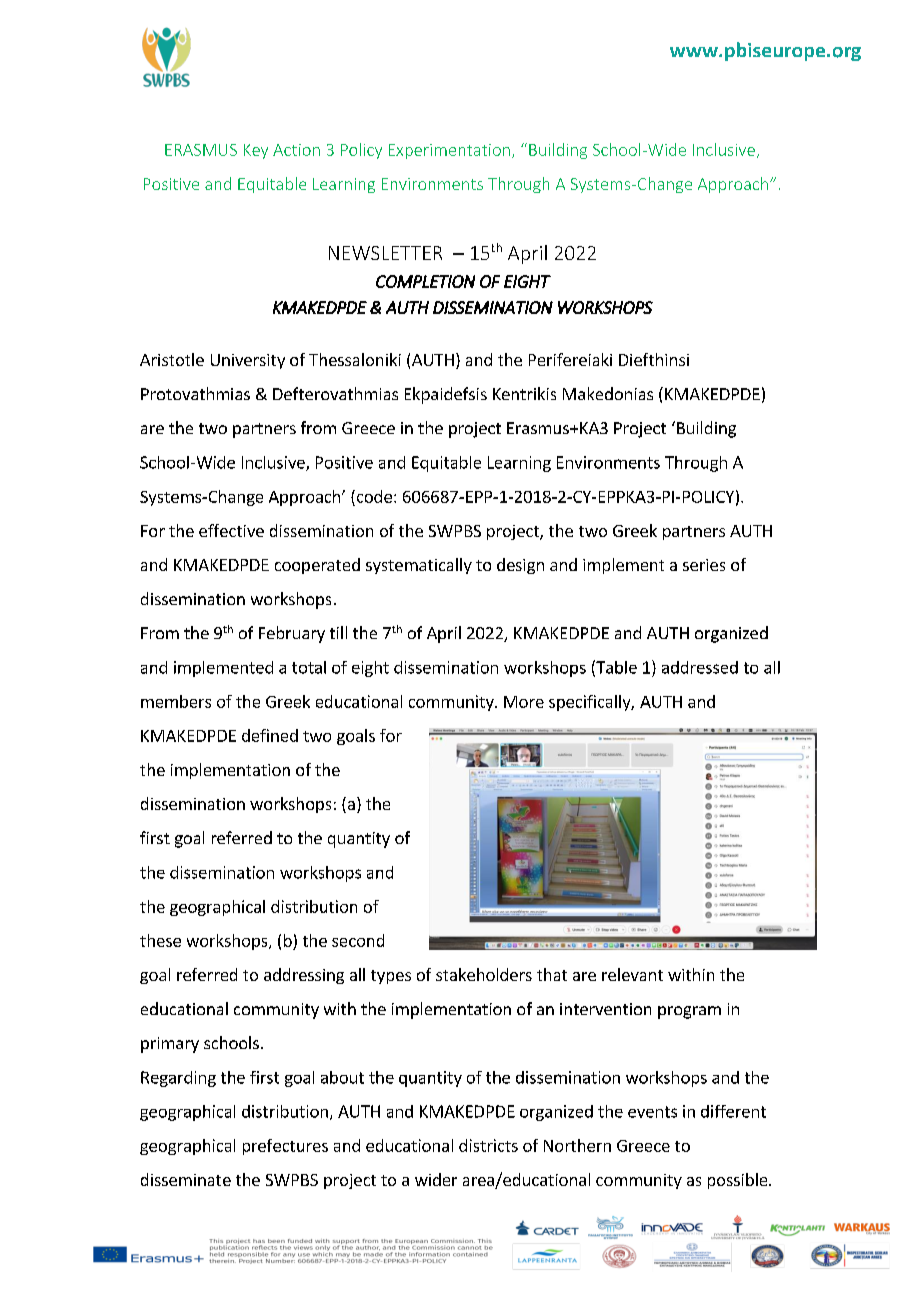  Describe the element at coordinates (488, 1145) in the screenshot. I see `districts` at that location.
